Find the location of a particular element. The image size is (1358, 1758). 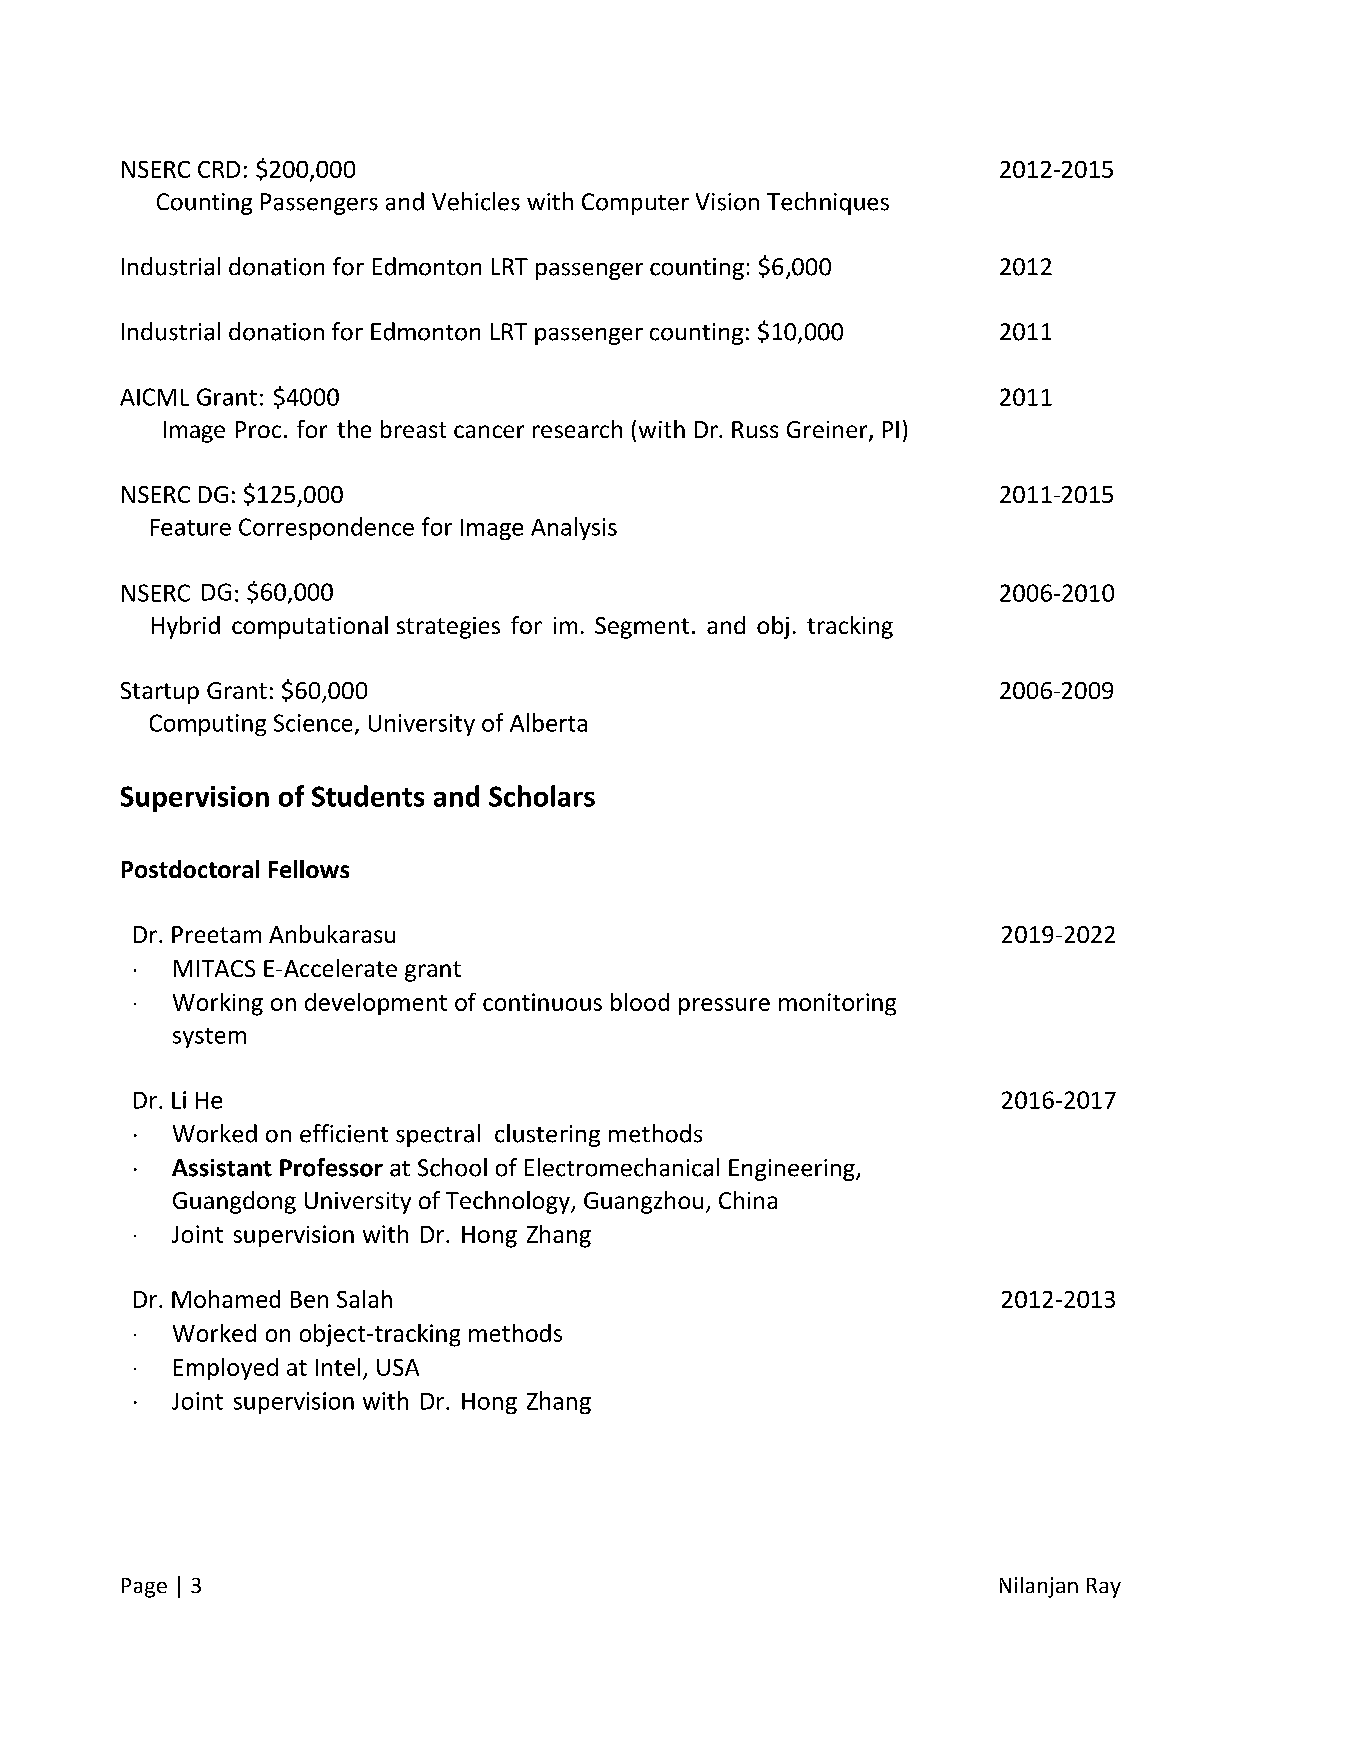

Greiner is located at coordinates (828, 431).
